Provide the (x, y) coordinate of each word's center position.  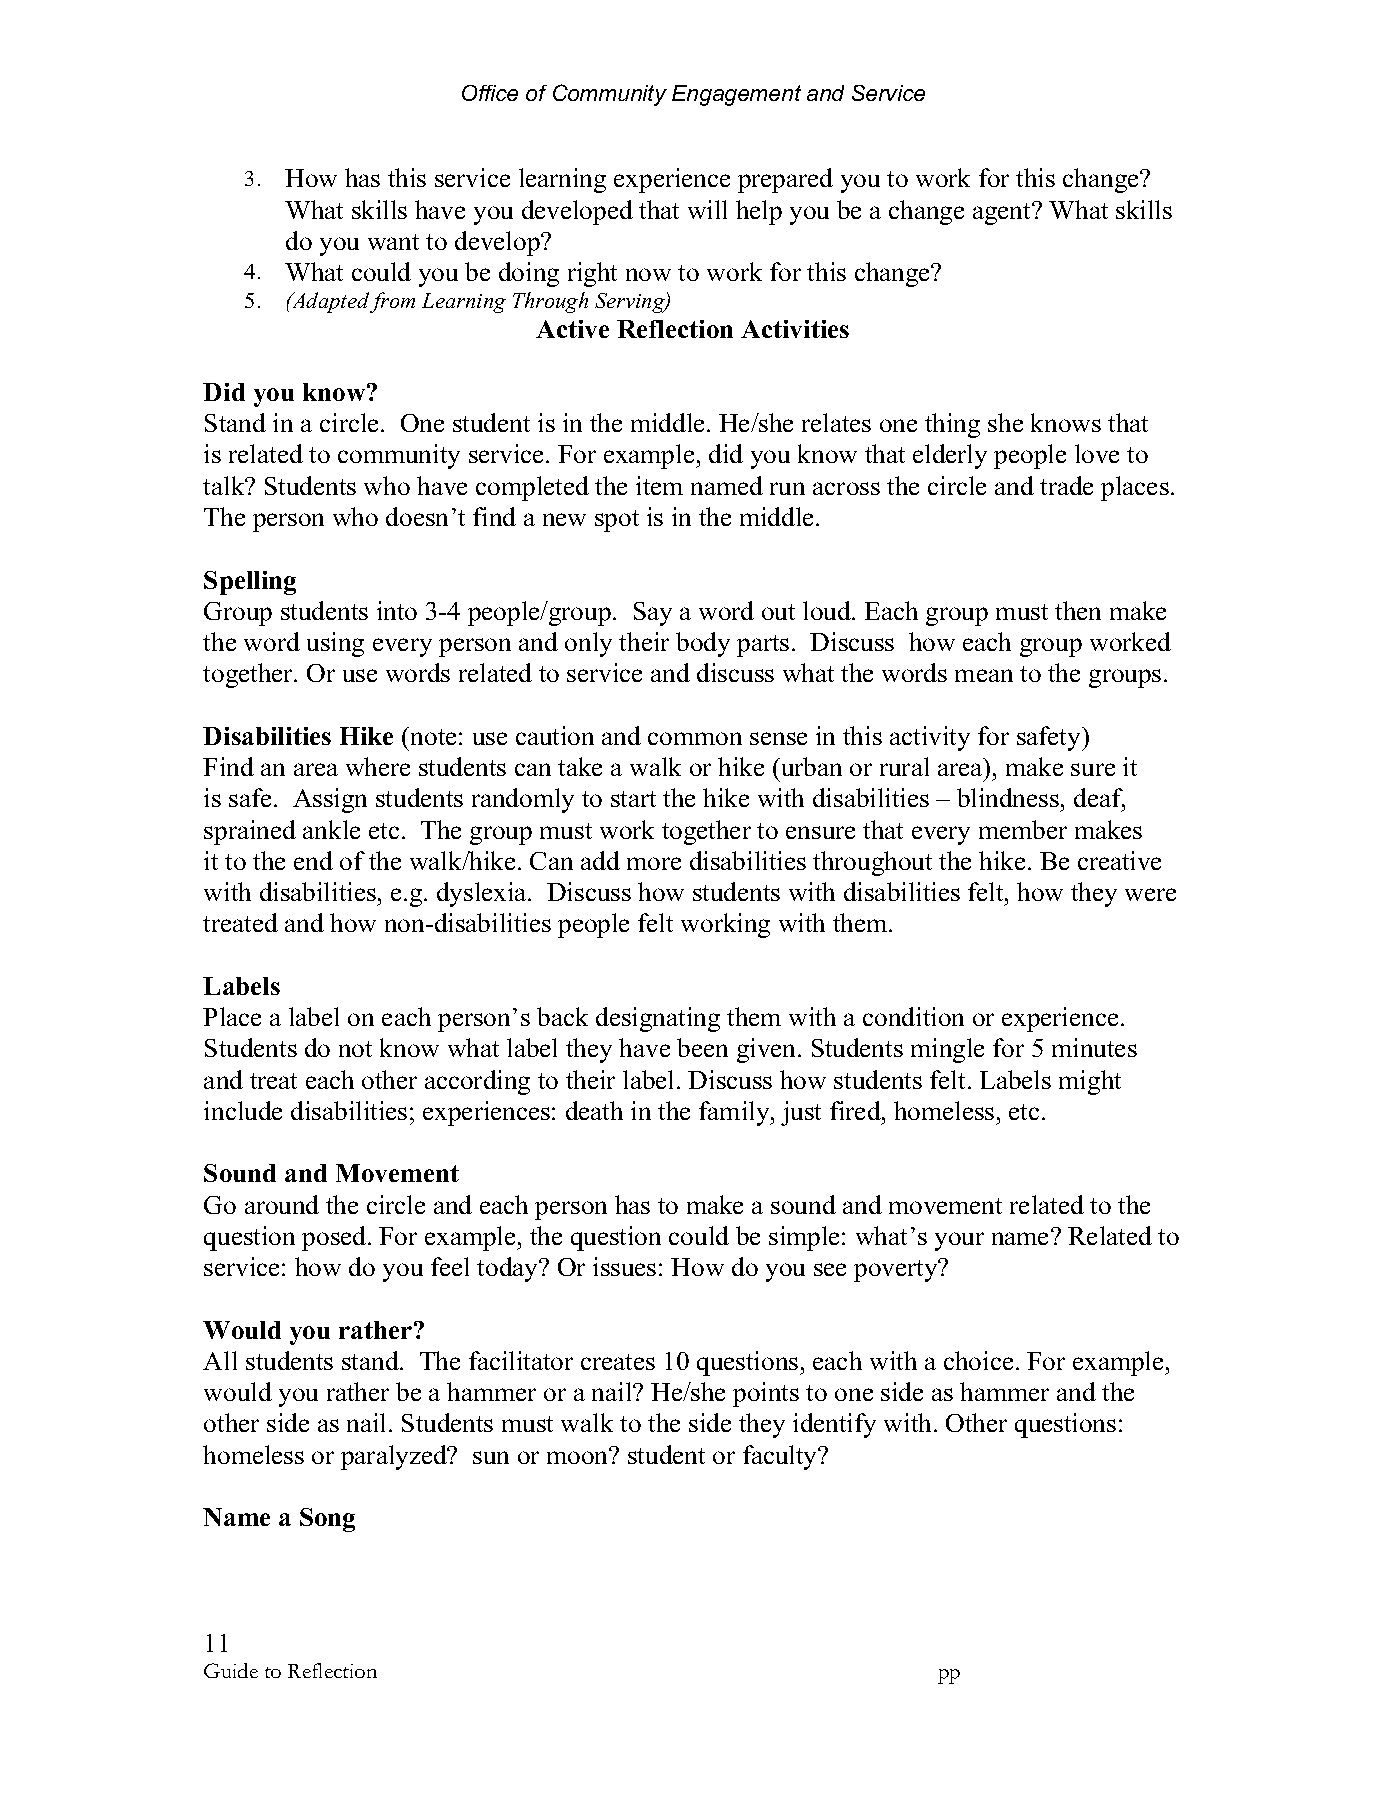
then (1078, 610)
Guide (231, 1670)
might (1090, 1082)
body (703, 644)
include (243, 1110)
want (393, 242)
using (335, 644)
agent (1003, 213)
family (735, 1113)
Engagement (736, 95)
